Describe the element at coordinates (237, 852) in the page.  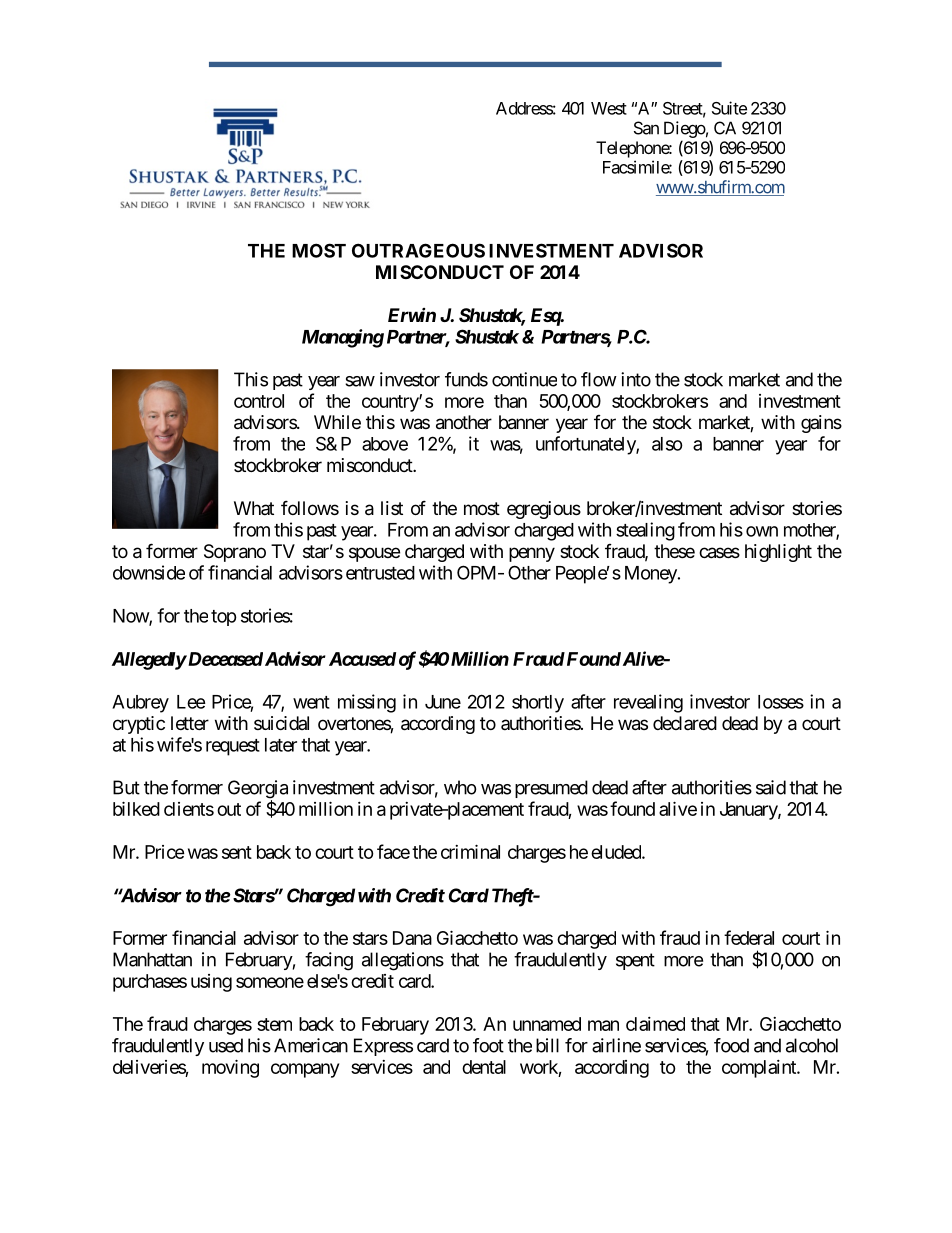
I see `sent` at that location.
